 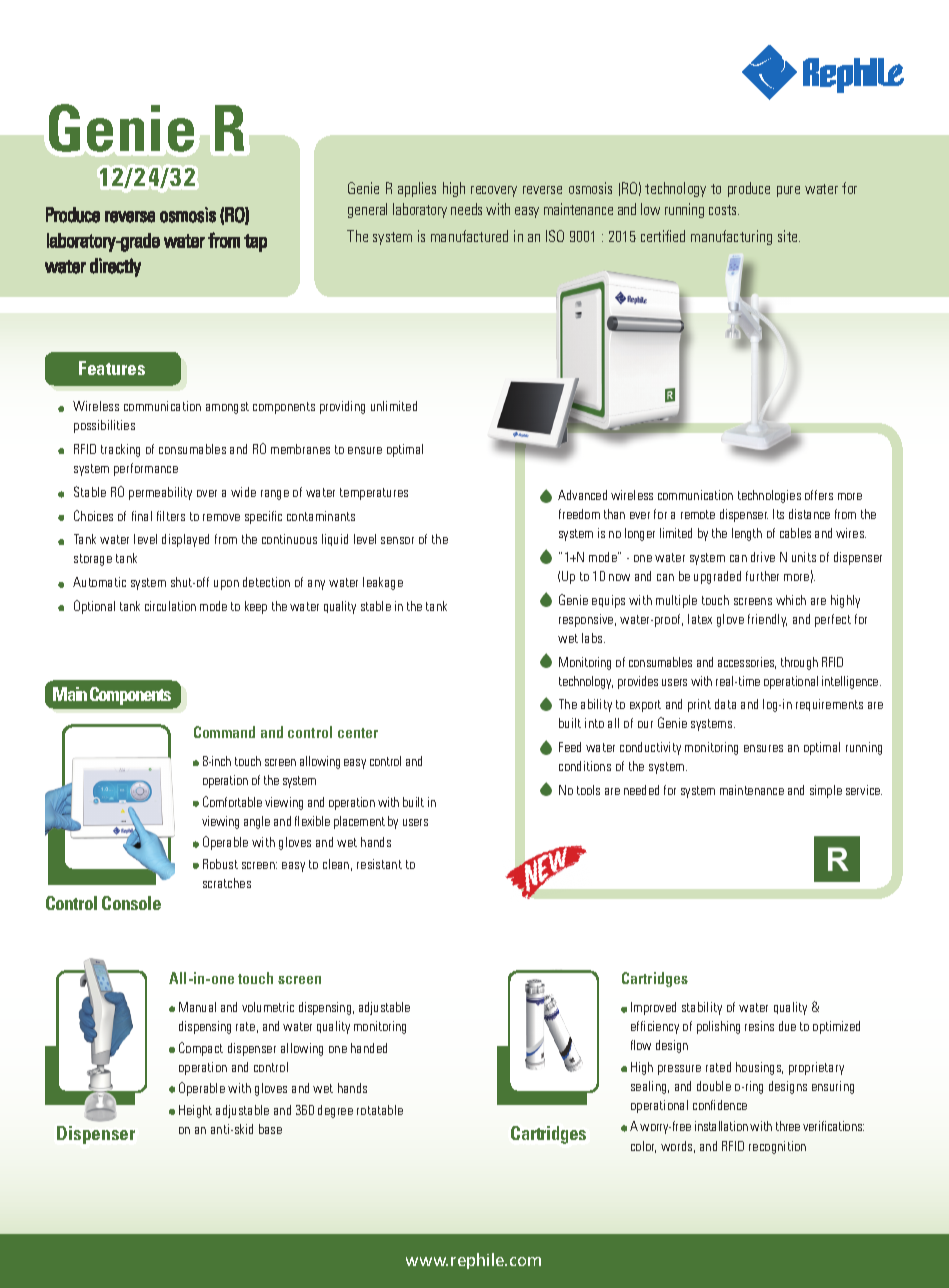 I want to click on tap, so click(x=255, y=243).
